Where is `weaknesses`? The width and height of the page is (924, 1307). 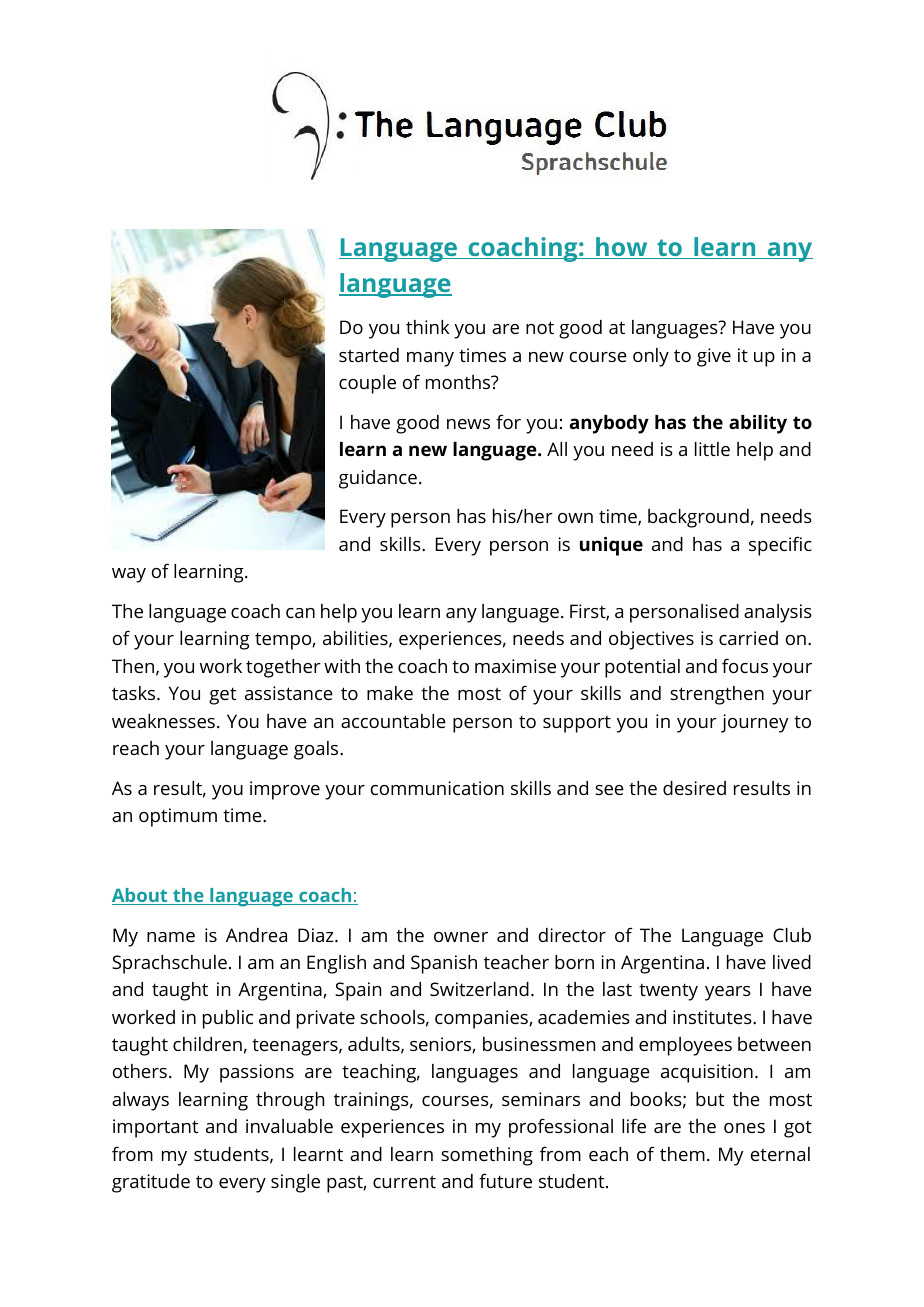
weaknesses is located at coordinates (163, 721).
